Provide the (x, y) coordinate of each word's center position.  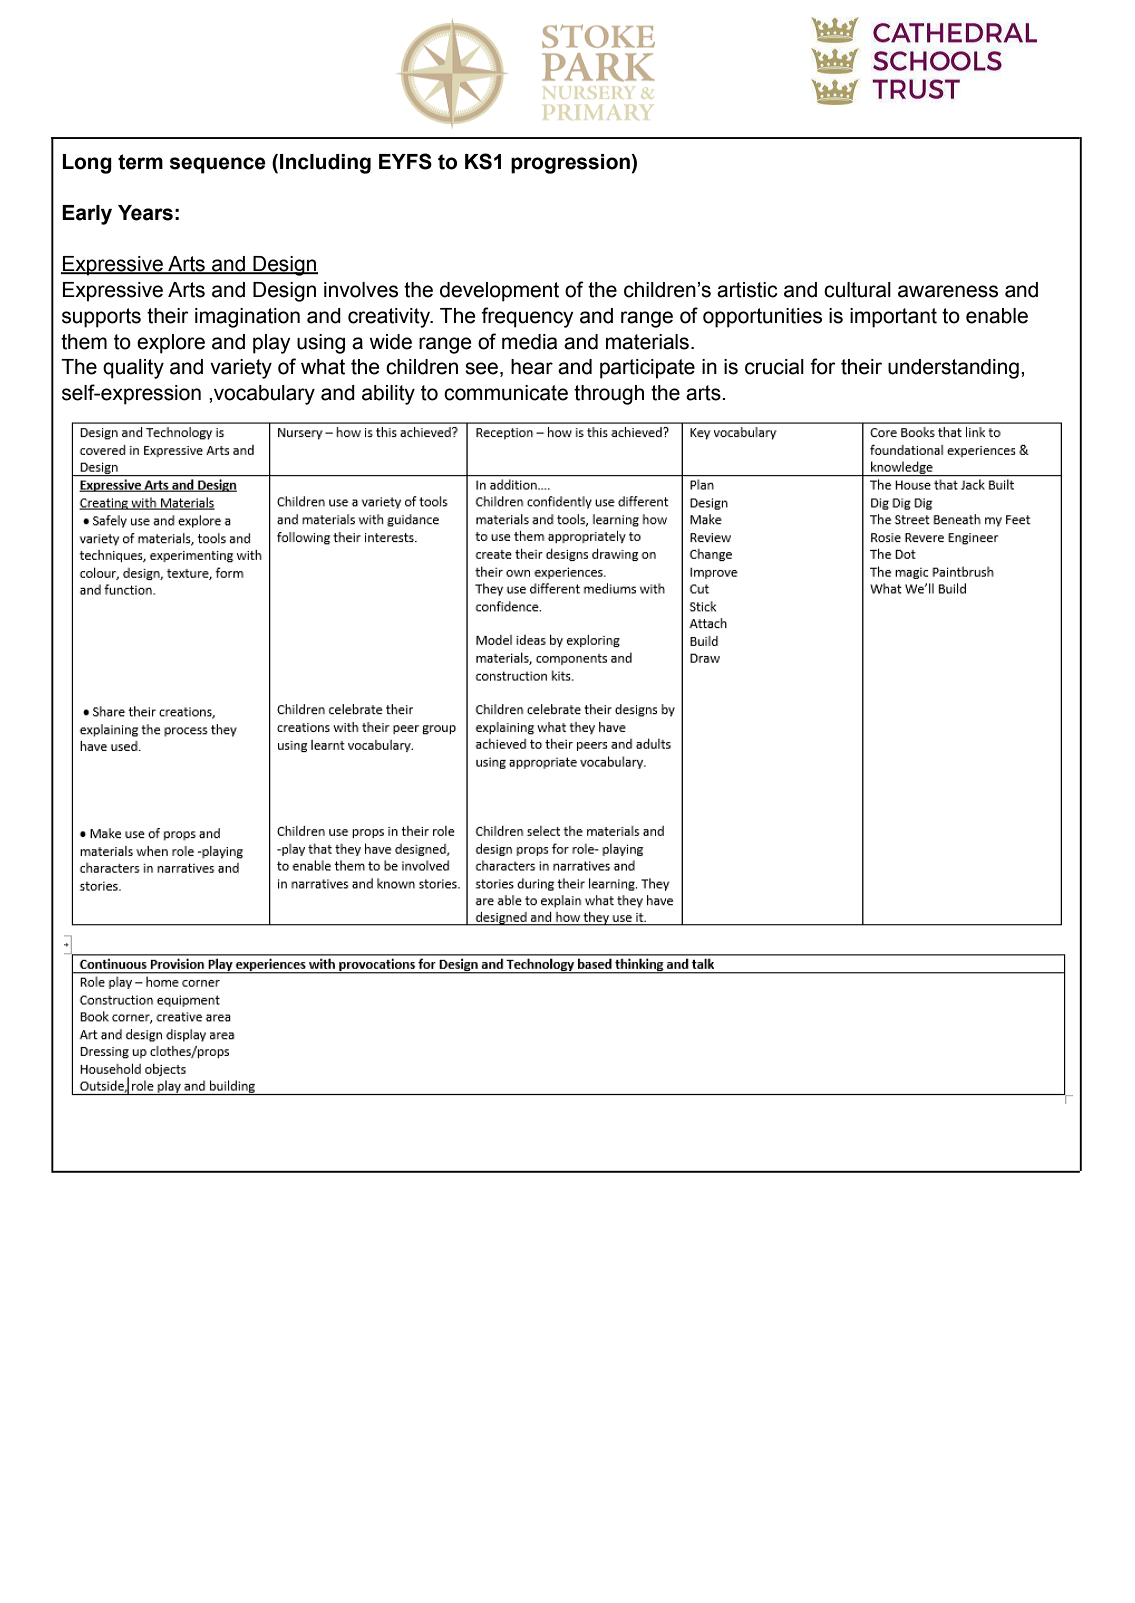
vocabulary (264, 395)
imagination (247, 318)
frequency (527, 317)
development (499, 292)
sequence (218, 165)
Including (325, 164)
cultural (857, 290)
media (529, 342)
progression (571, 164)
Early (87, 215)
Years (145, 213)
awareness (948, 291)
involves (361, 290)
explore (171, 344)
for (823, 366)
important (893, 318)
